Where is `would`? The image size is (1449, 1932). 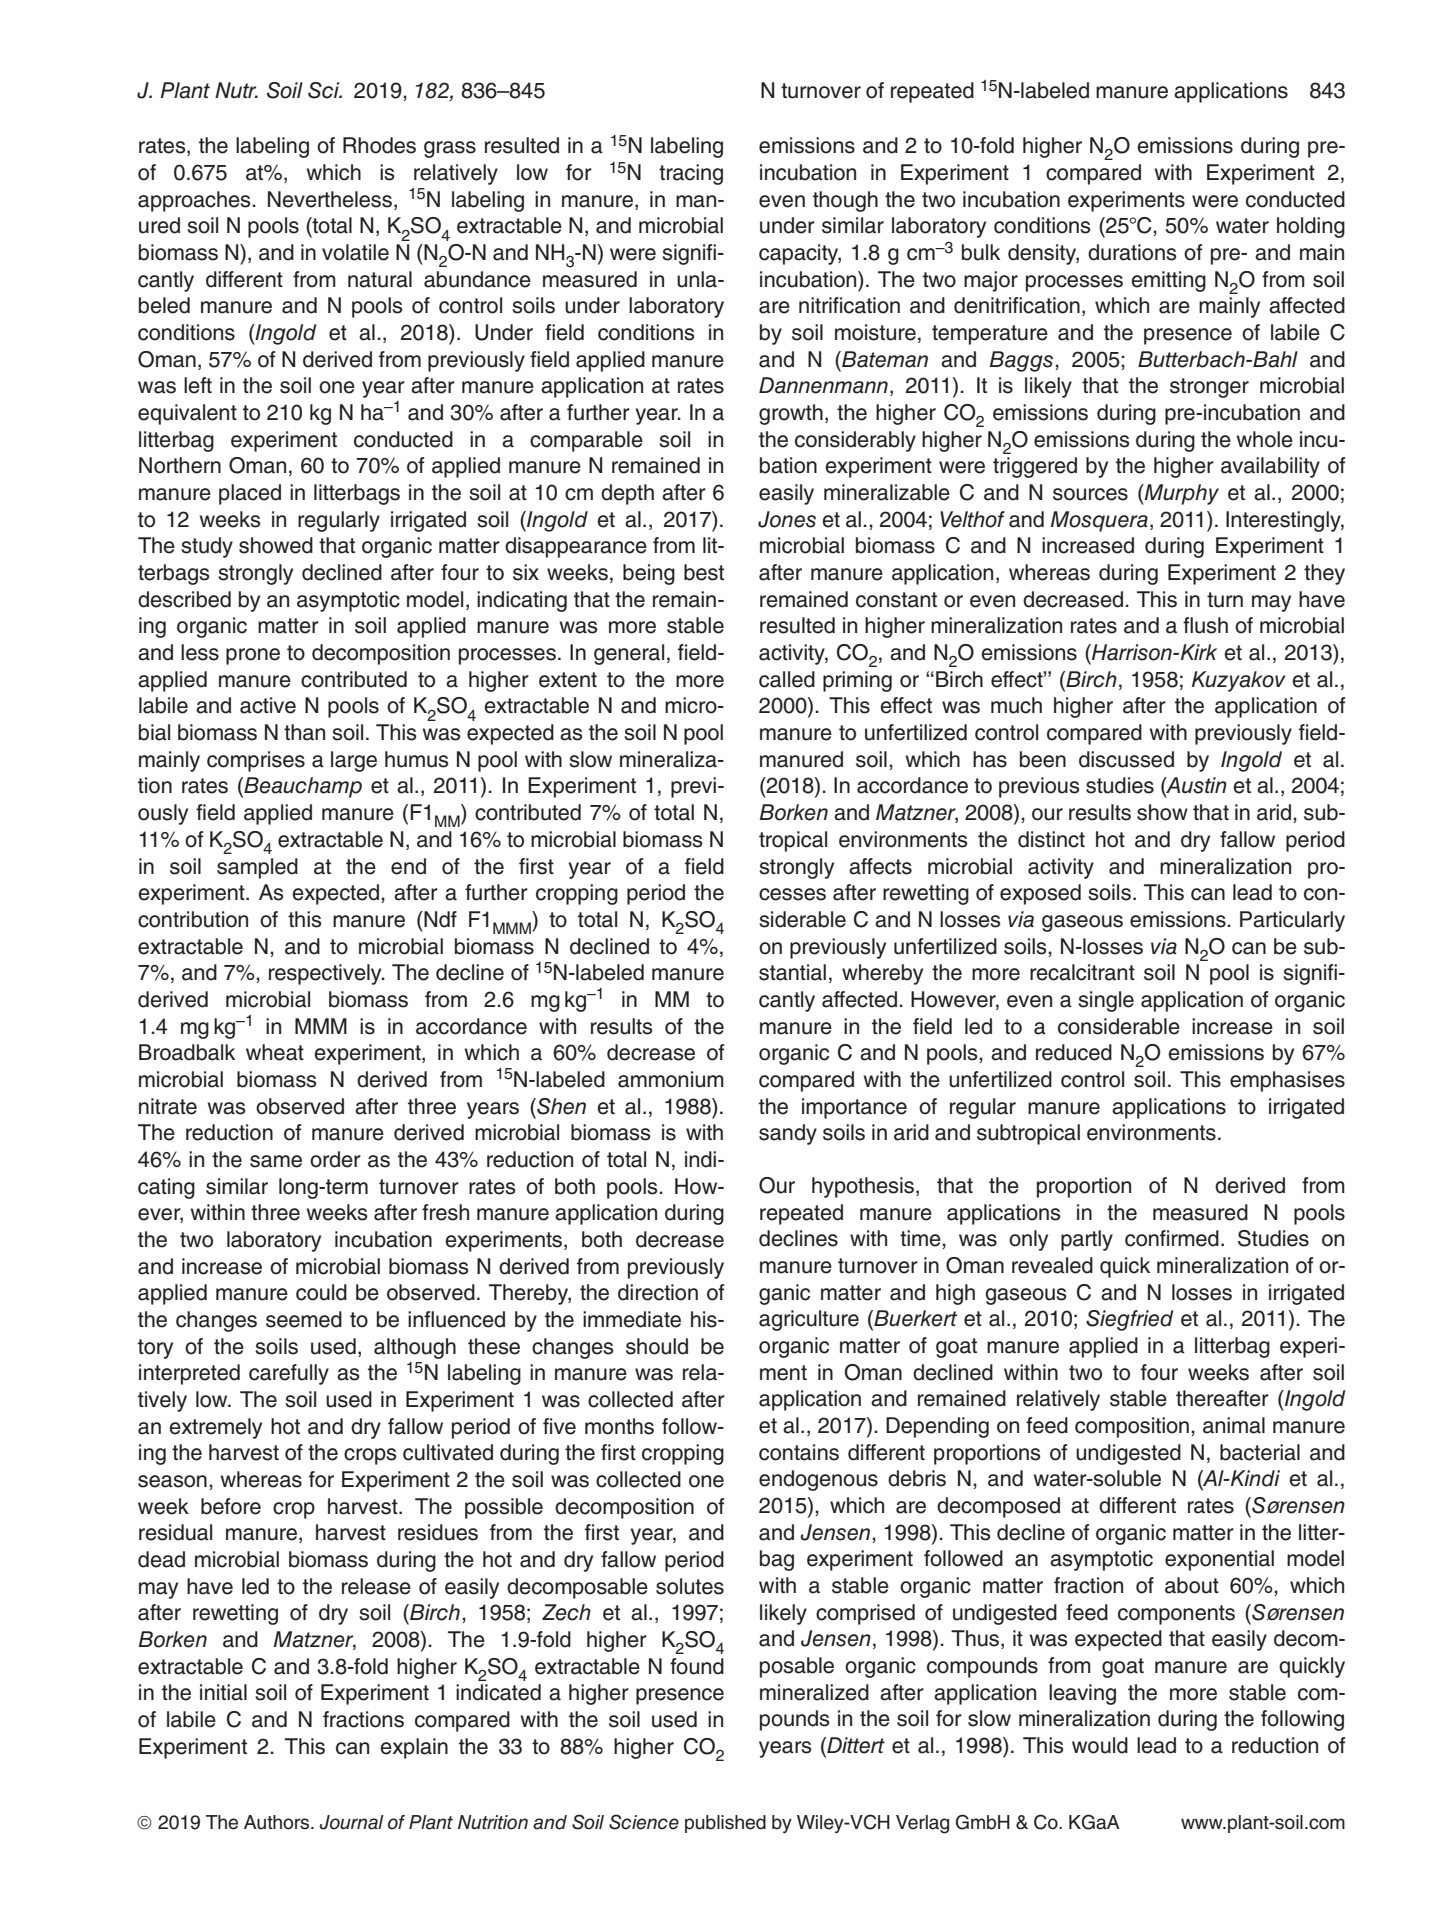 would is located at coordinates (1100, 1745).
